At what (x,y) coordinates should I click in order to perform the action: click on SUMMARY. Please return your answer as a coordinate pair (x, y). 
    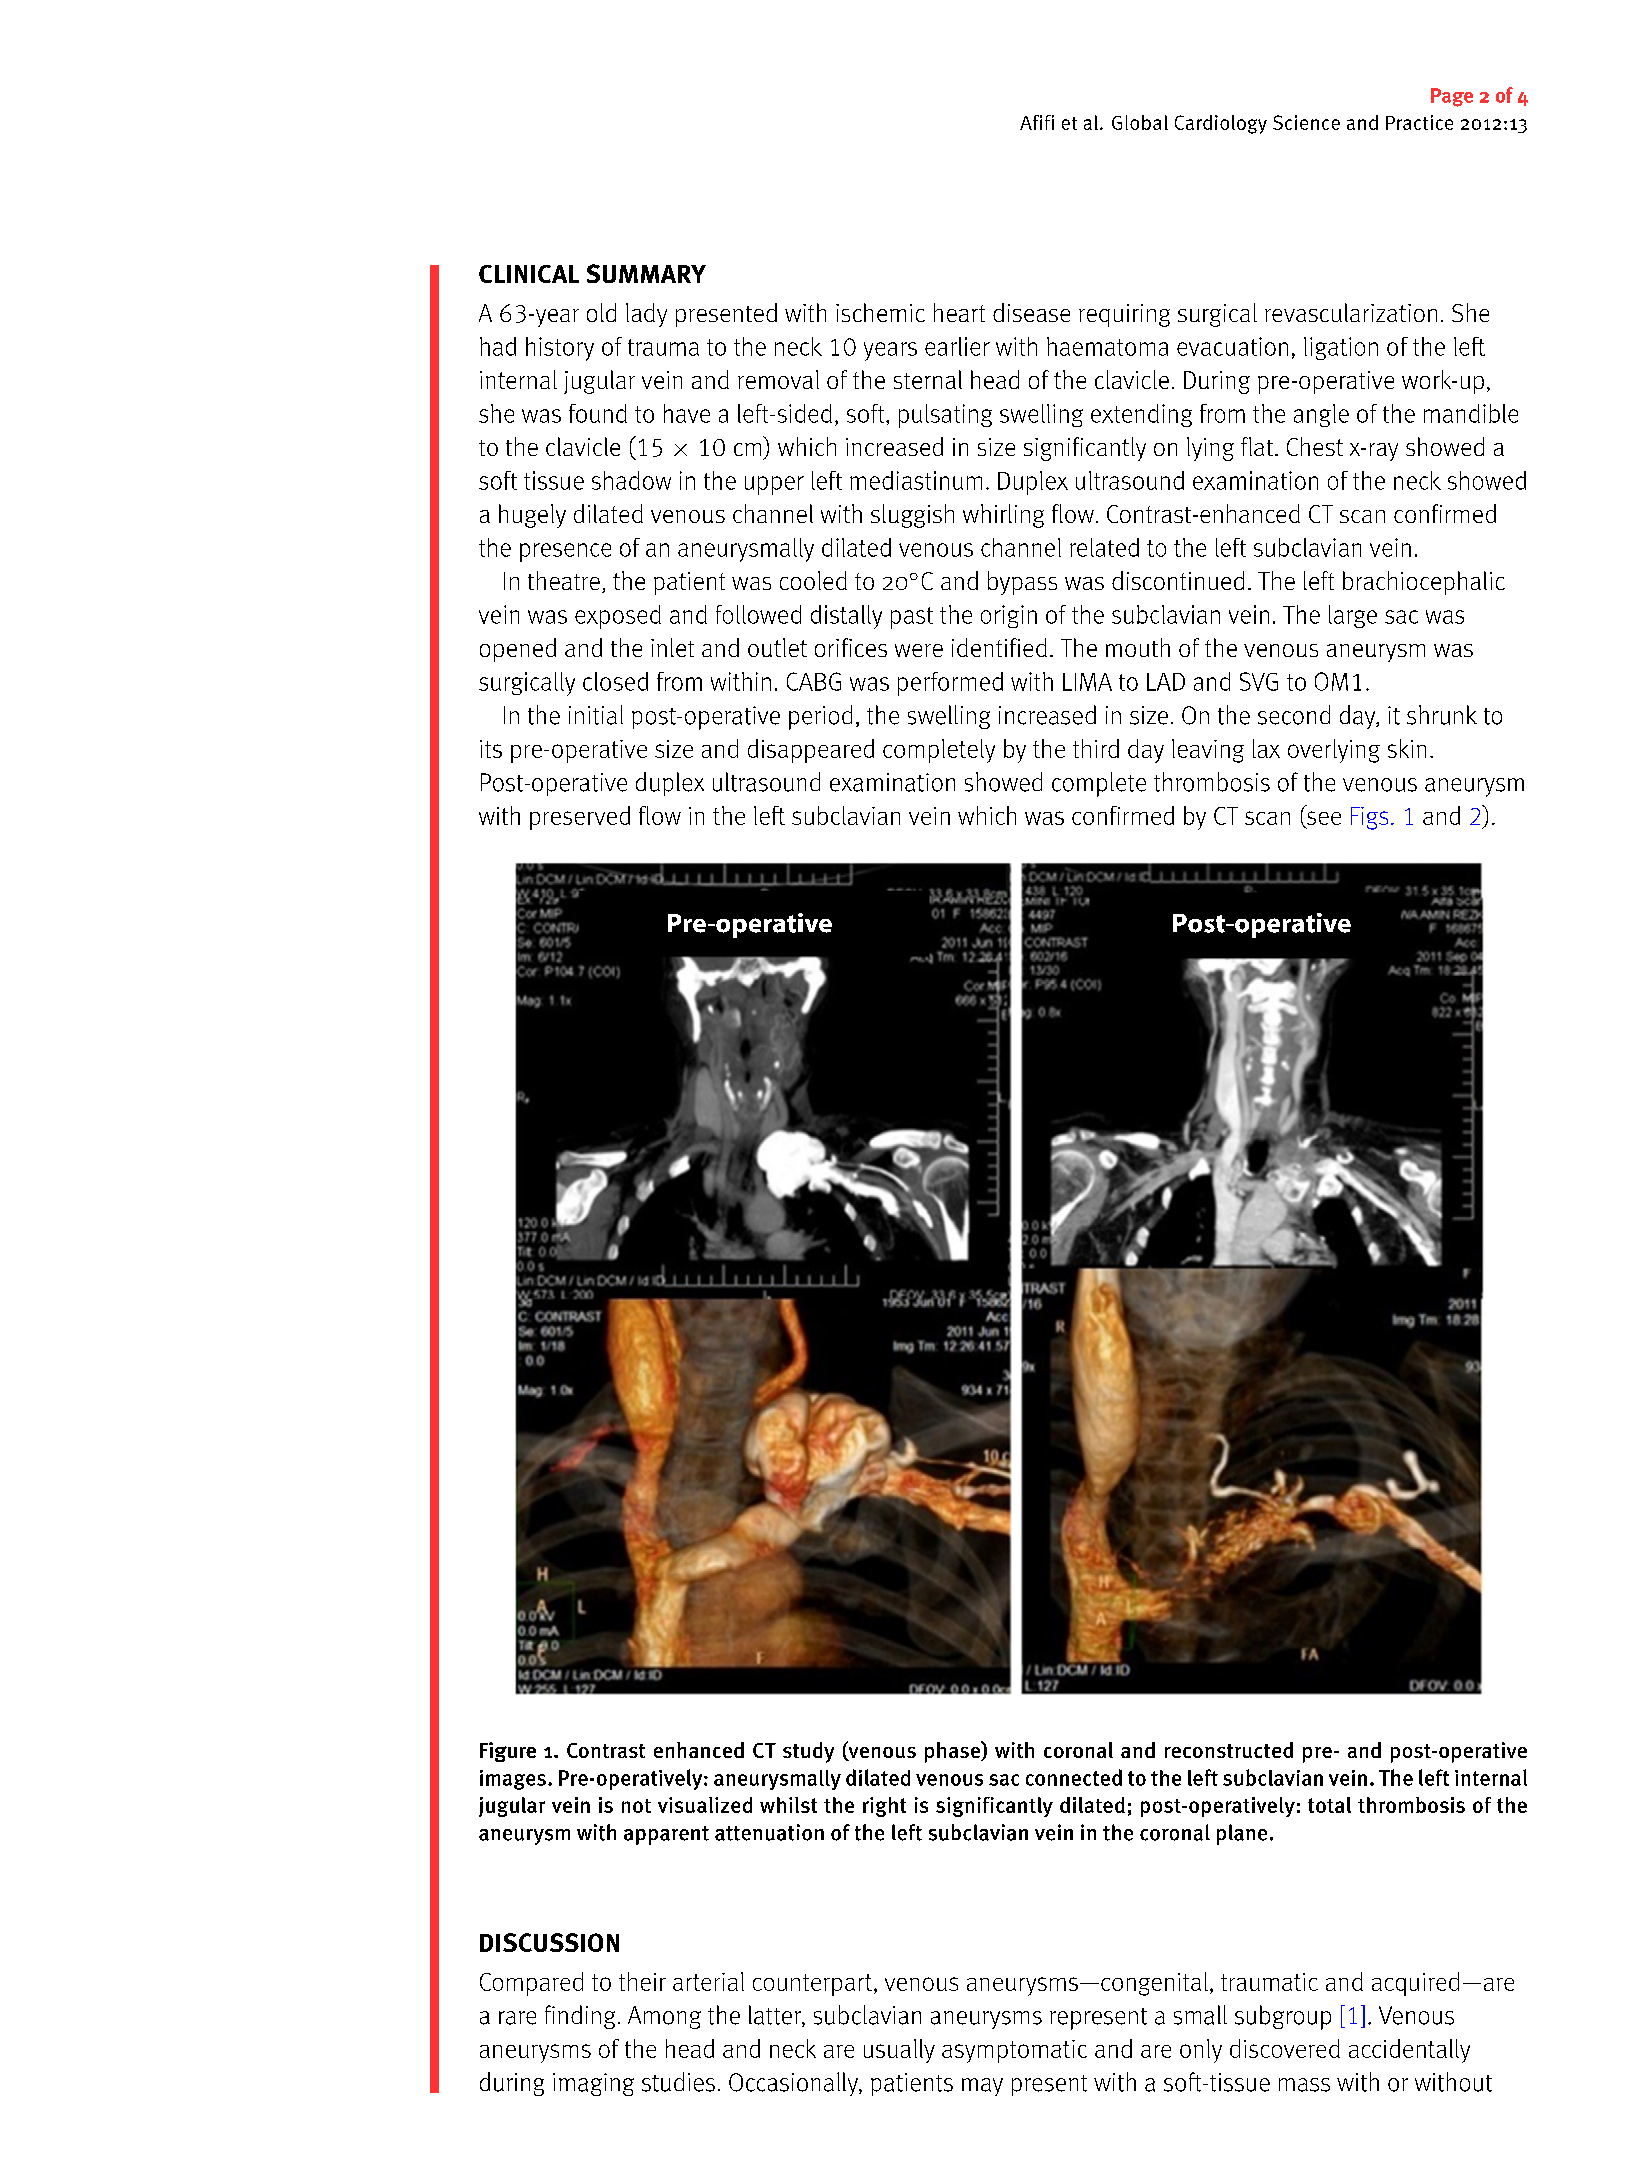
    Looking at the image, I should click on (646, 273).
